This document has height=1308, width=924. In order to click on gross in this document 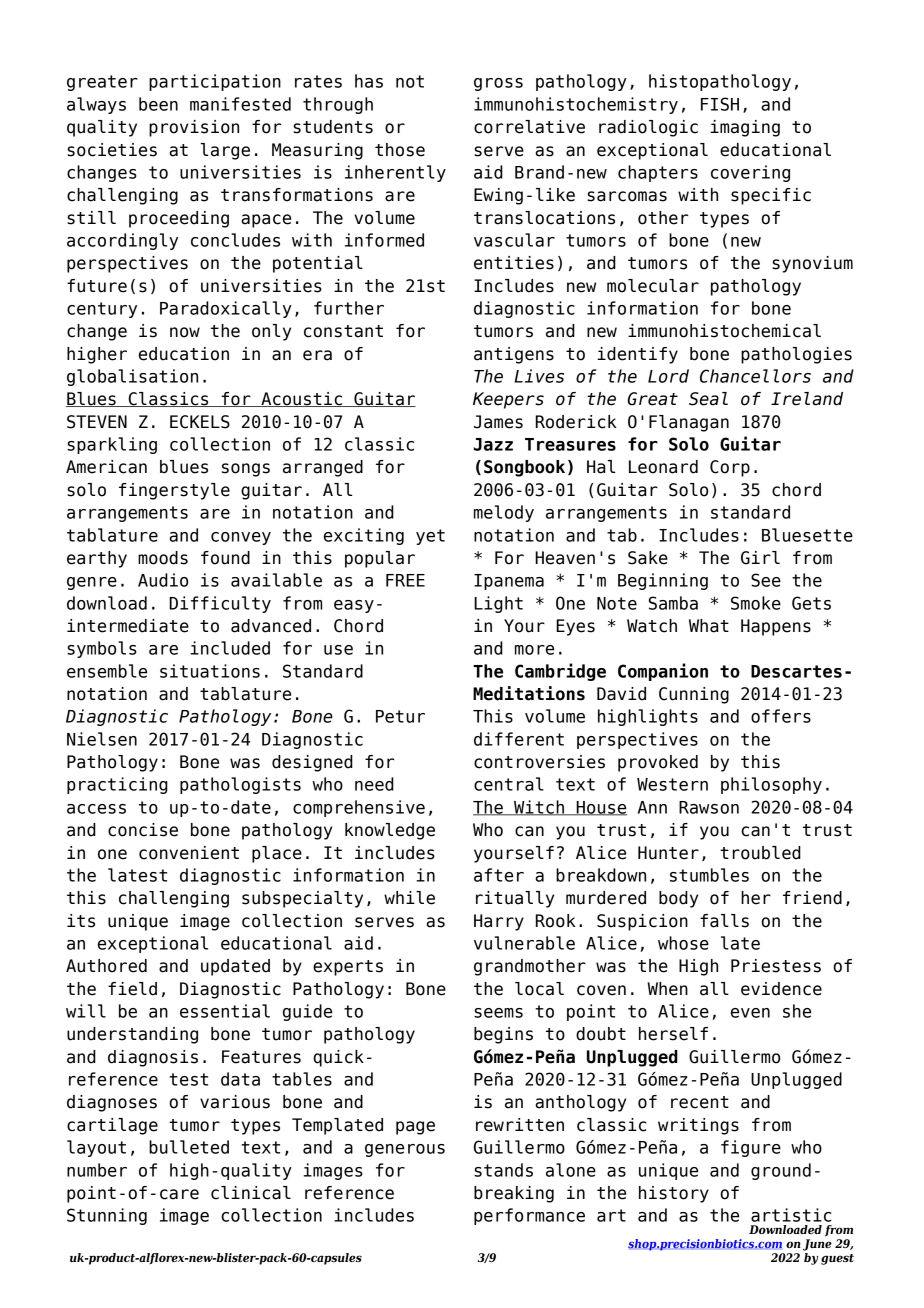, I will do `click(498, 84)`.
